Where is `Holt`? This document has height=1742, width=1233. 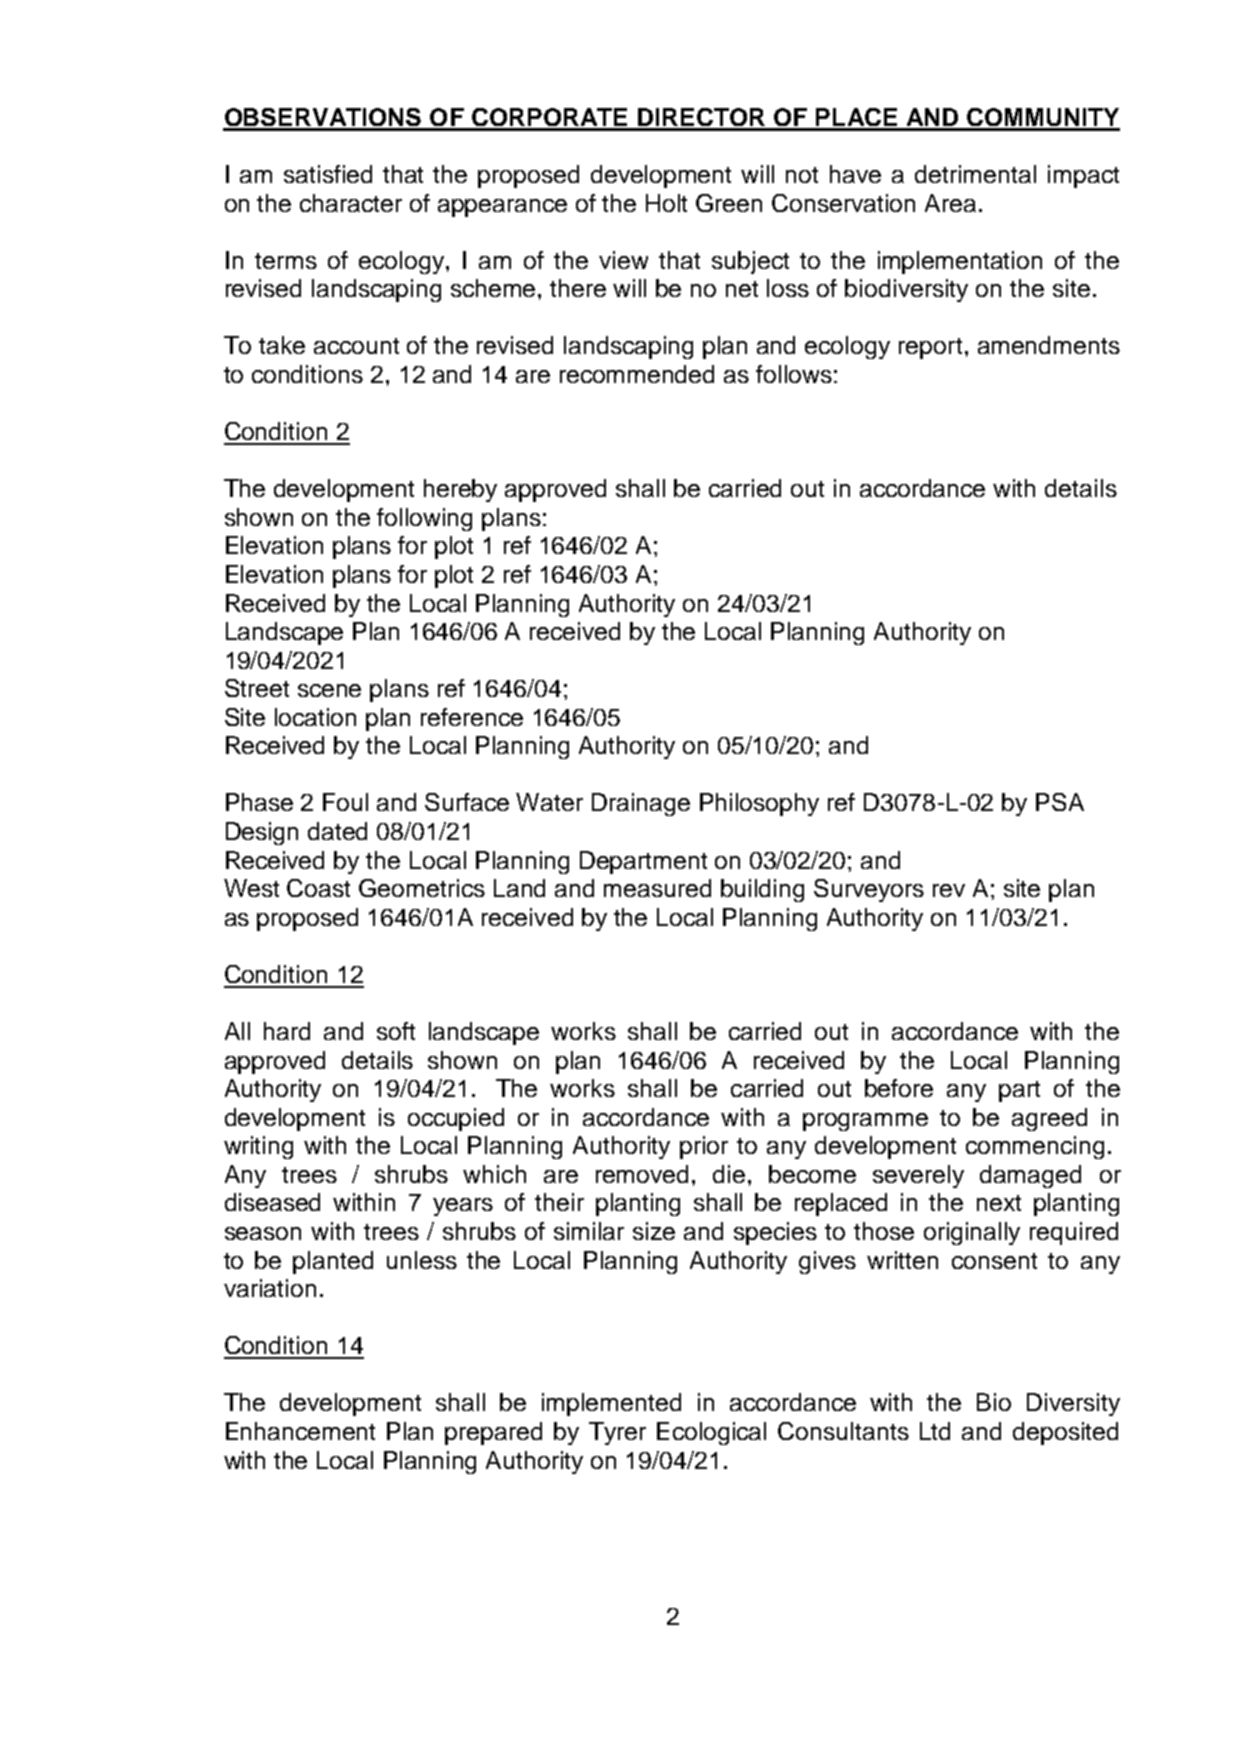
Holt is located at coordinates (666, 203).
